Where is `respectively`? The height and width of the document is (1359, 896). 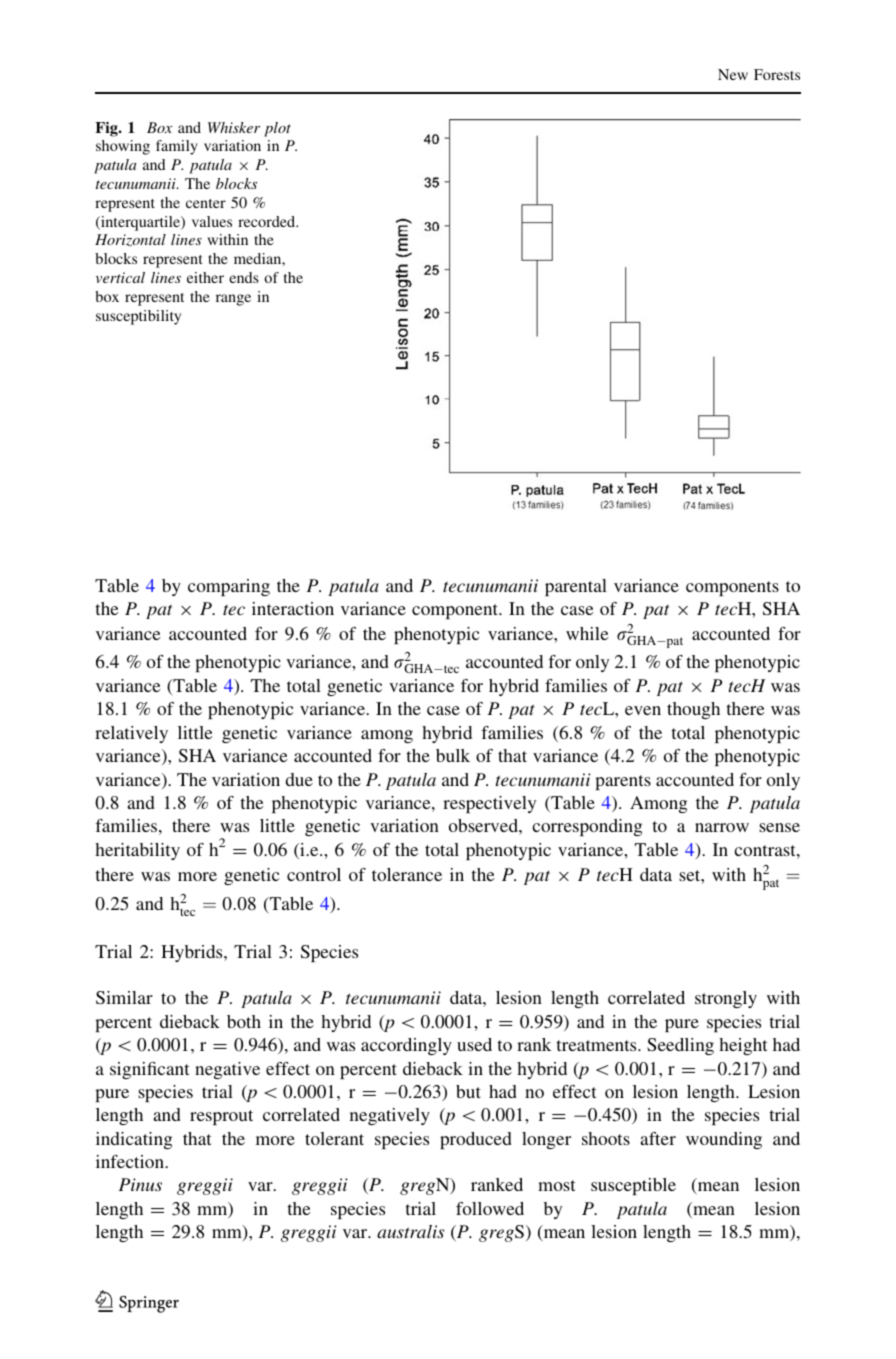 respectively is located at coordinates (489, 804).
